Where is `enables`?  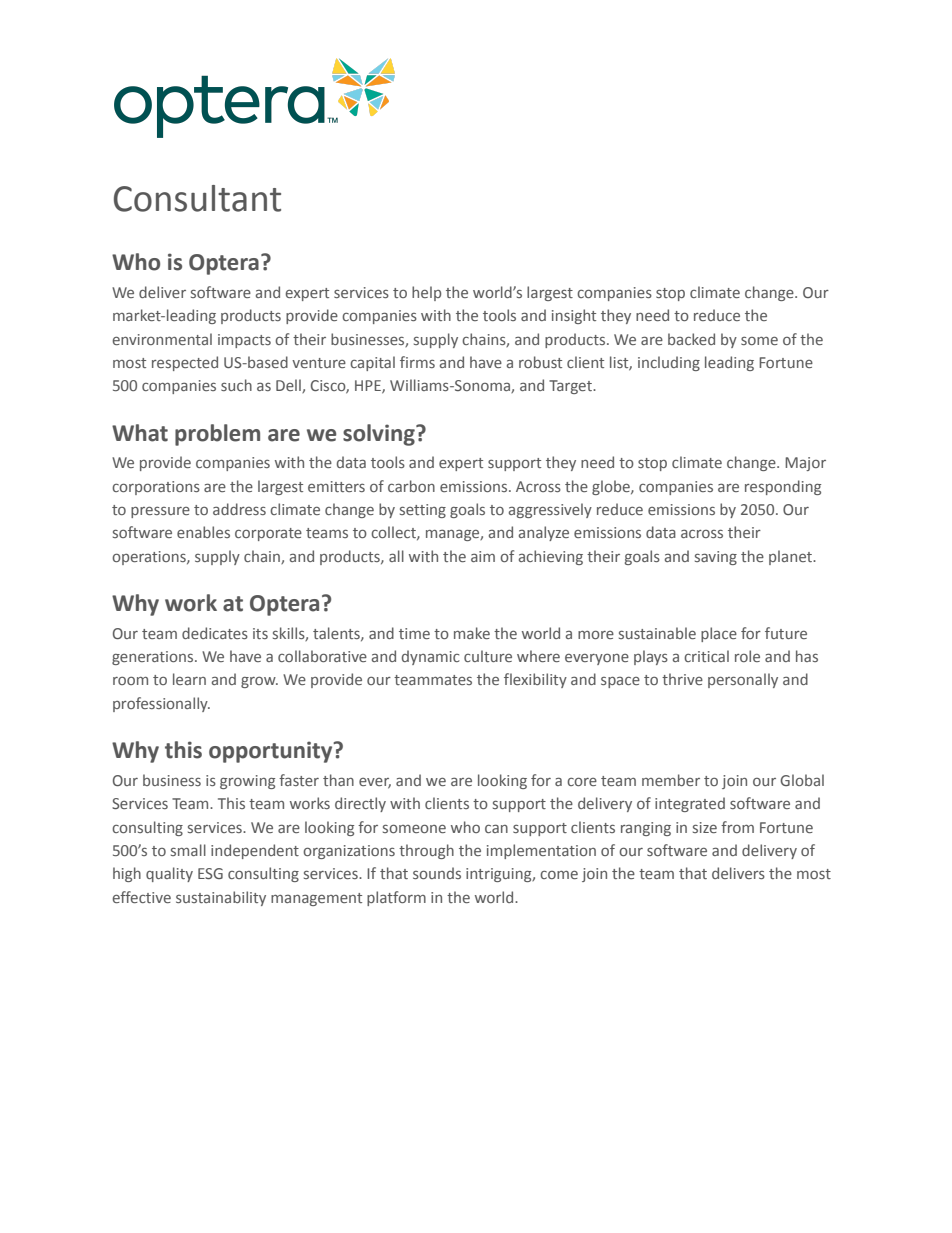 enables is located at coordinates (203, 532).
